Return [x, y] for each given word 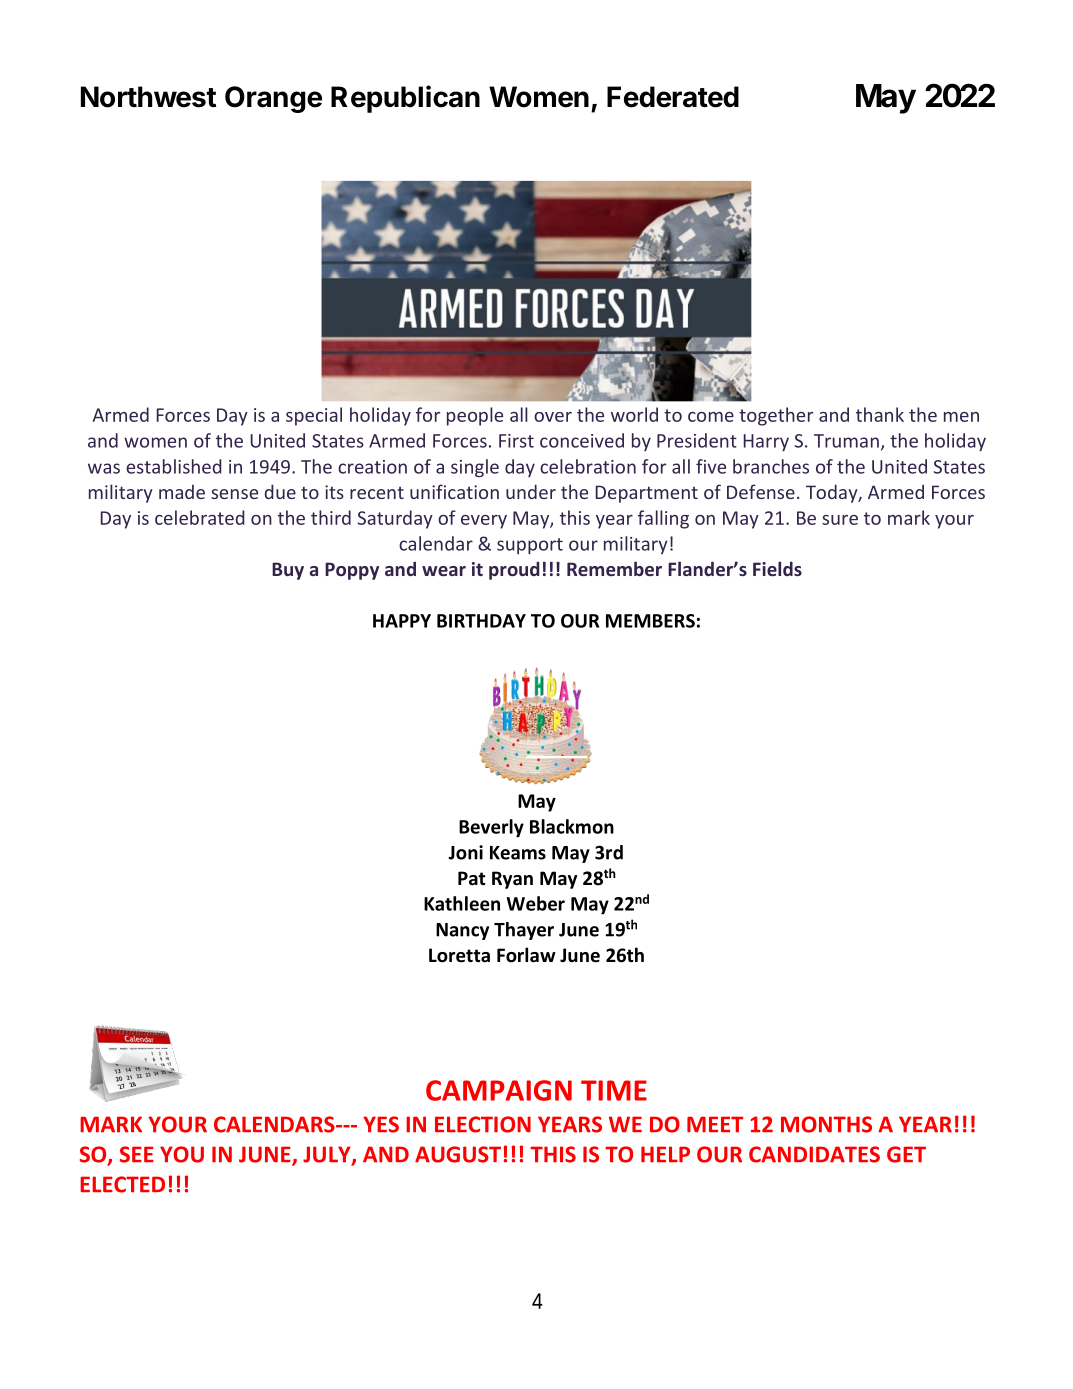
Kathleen [462, 903]
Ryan [512, 880]
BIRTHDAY [481, 621]
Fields [777, 568]
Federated [673, 97]
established [174, 466]
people [475, 416]
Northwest [148, 97]
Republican [405, 99]
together [776, 416]
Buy [288, 571]
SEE [137, 1154]
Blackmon [572, 826]
